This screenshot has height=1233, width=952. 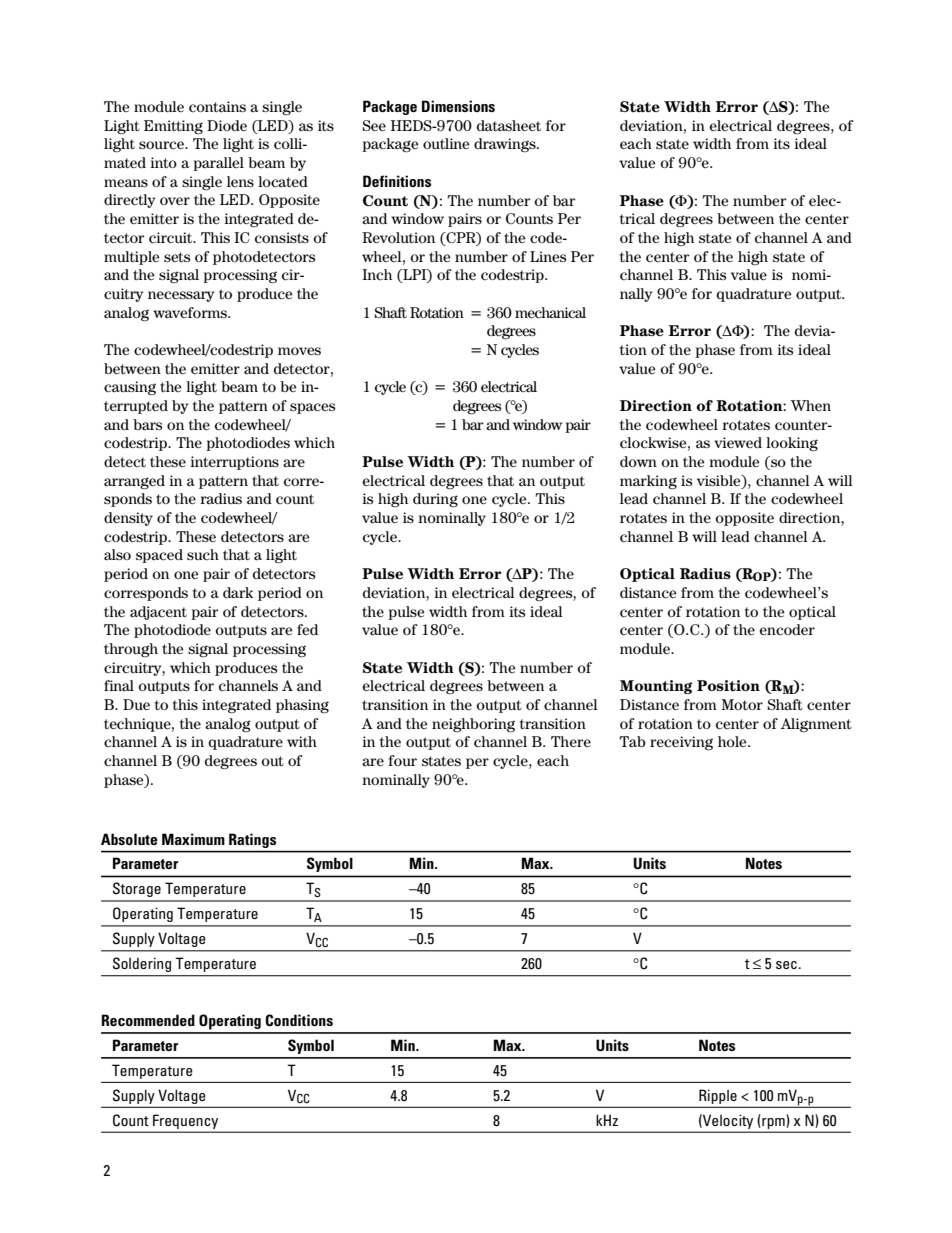 I want to click on Frequency, so click(x=185, y=1122).
